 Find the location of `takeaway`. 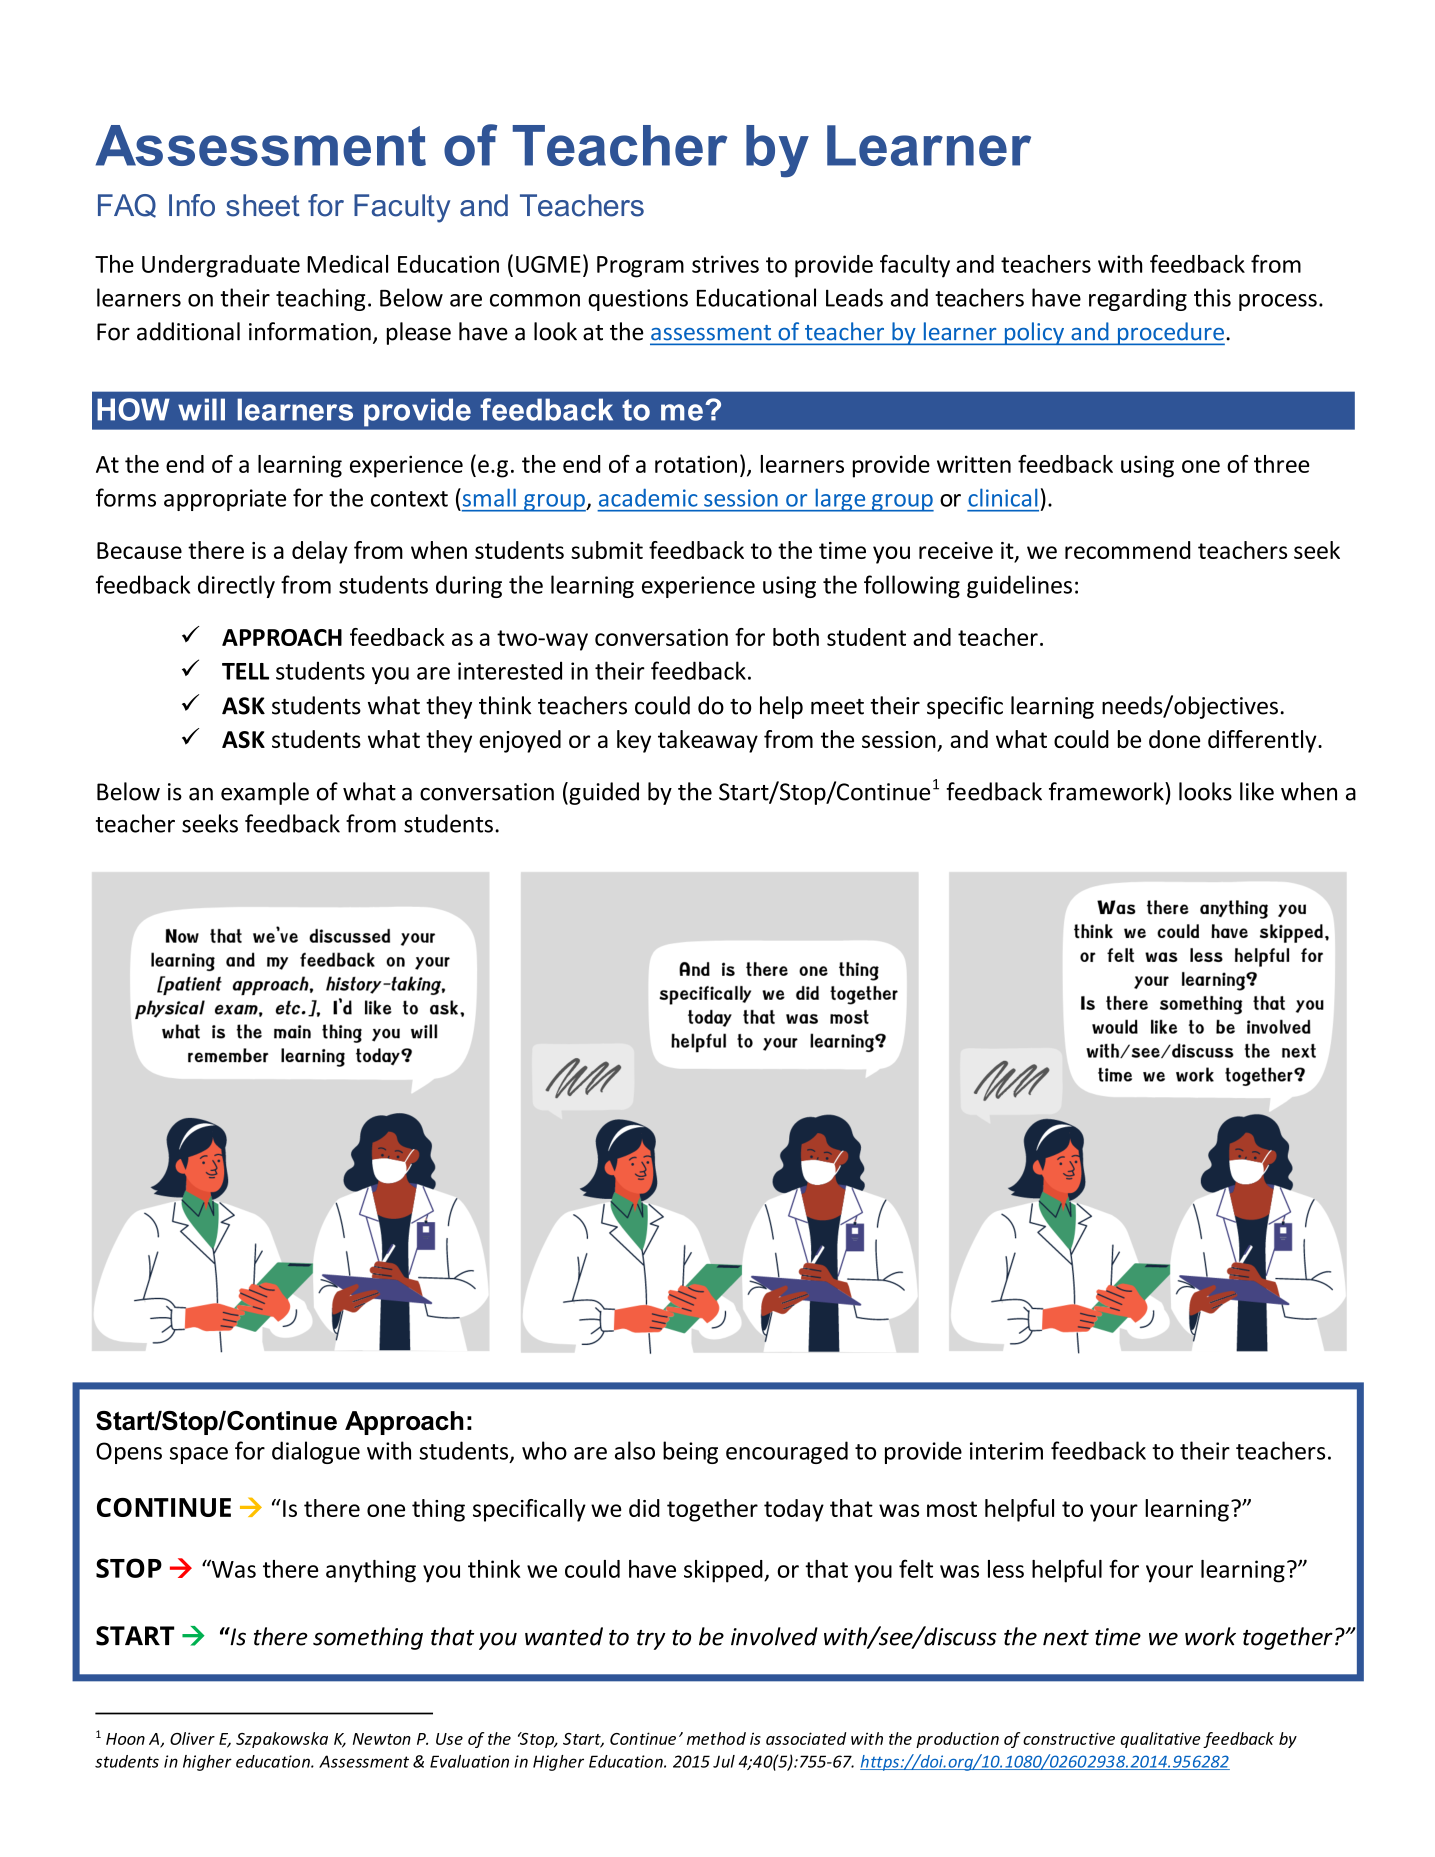

takeaway is located at coordinates (708, 741).
